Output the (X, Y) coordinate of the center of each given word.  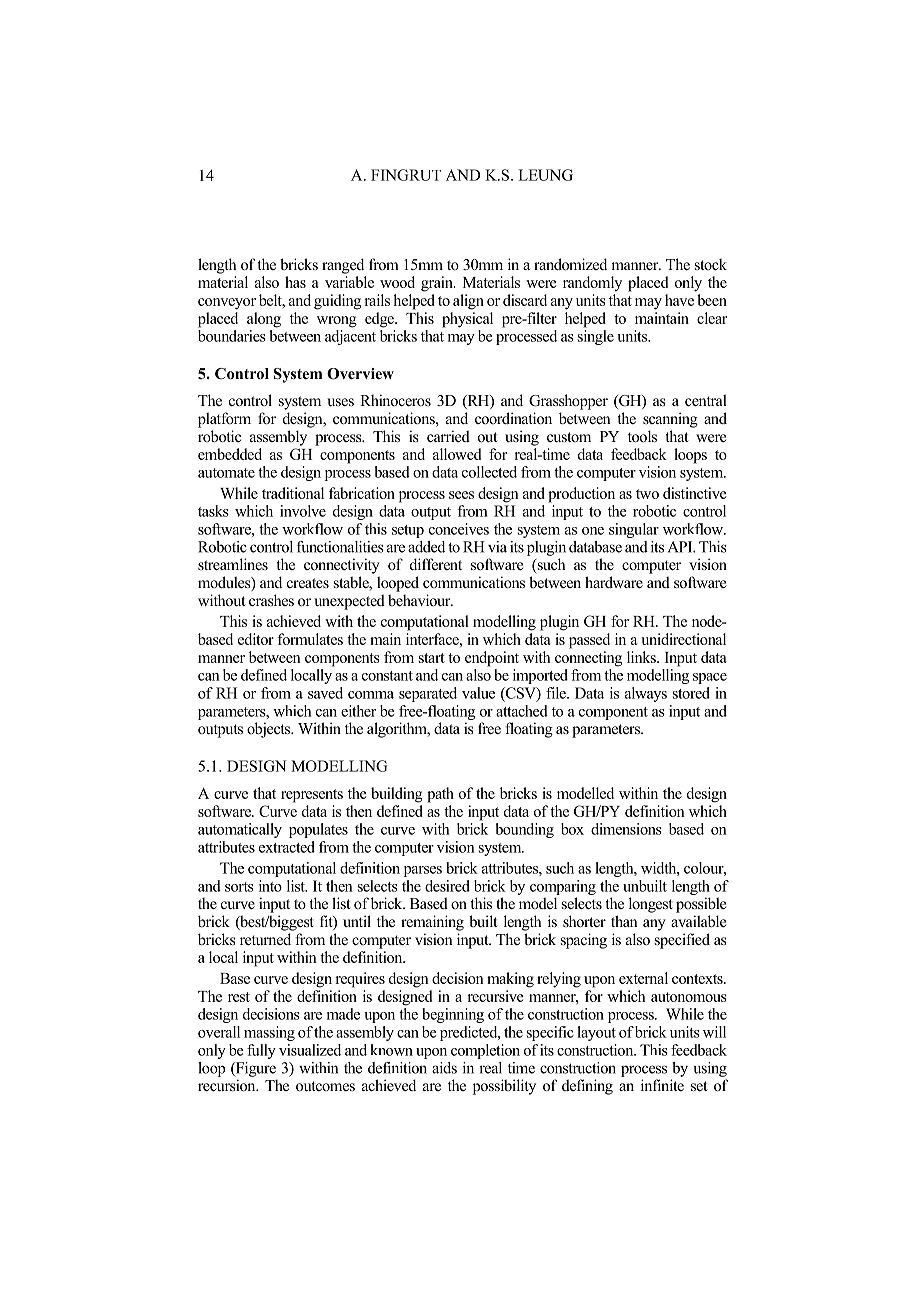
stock (711, 264)
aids (444, 1068)
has (295, 282)
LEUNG (545, 175)
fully (261, 1051)
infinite (662, 1085)
